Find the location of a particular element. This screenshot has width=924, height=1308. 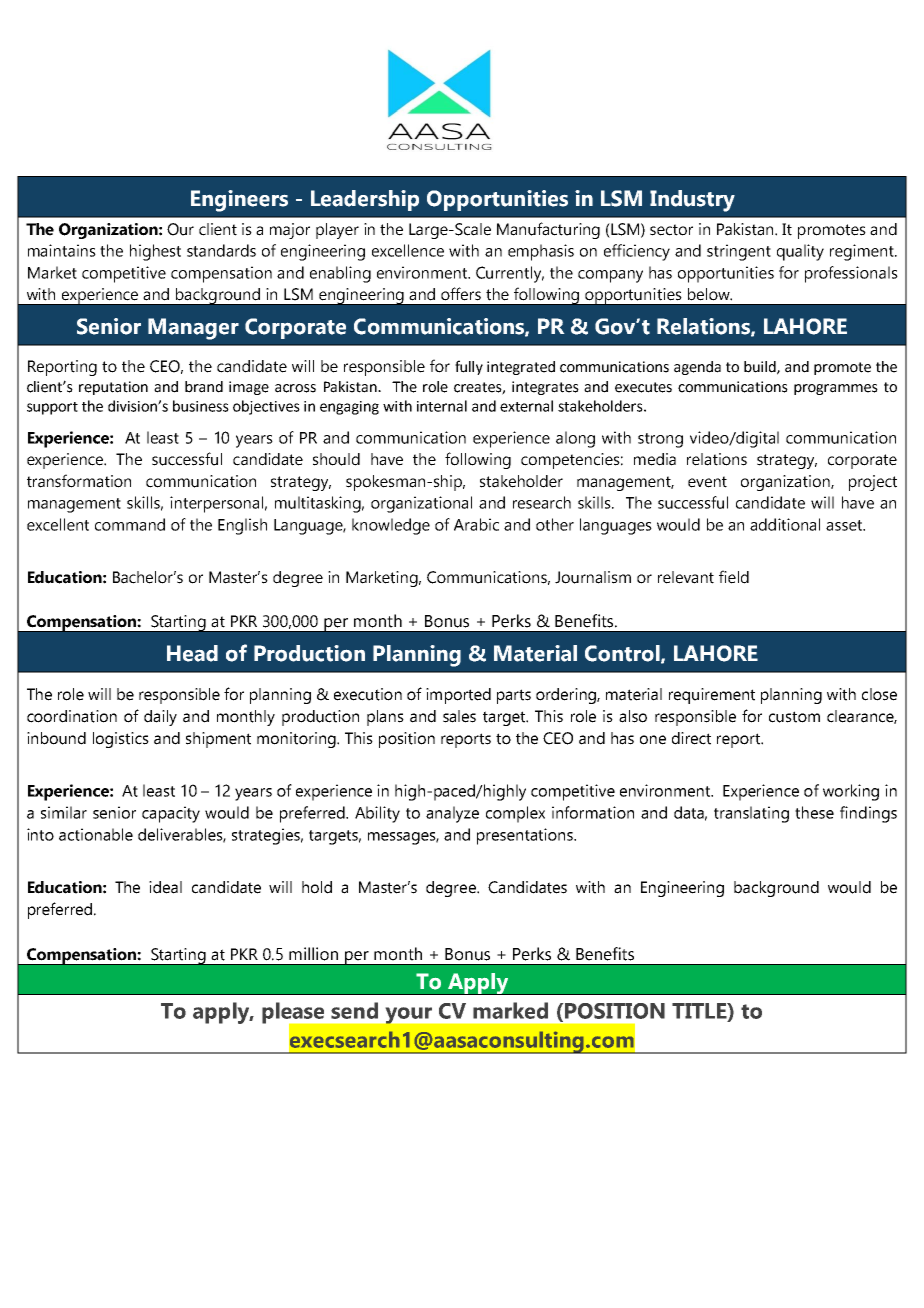

excellence is located at coordinates (408, 250).
